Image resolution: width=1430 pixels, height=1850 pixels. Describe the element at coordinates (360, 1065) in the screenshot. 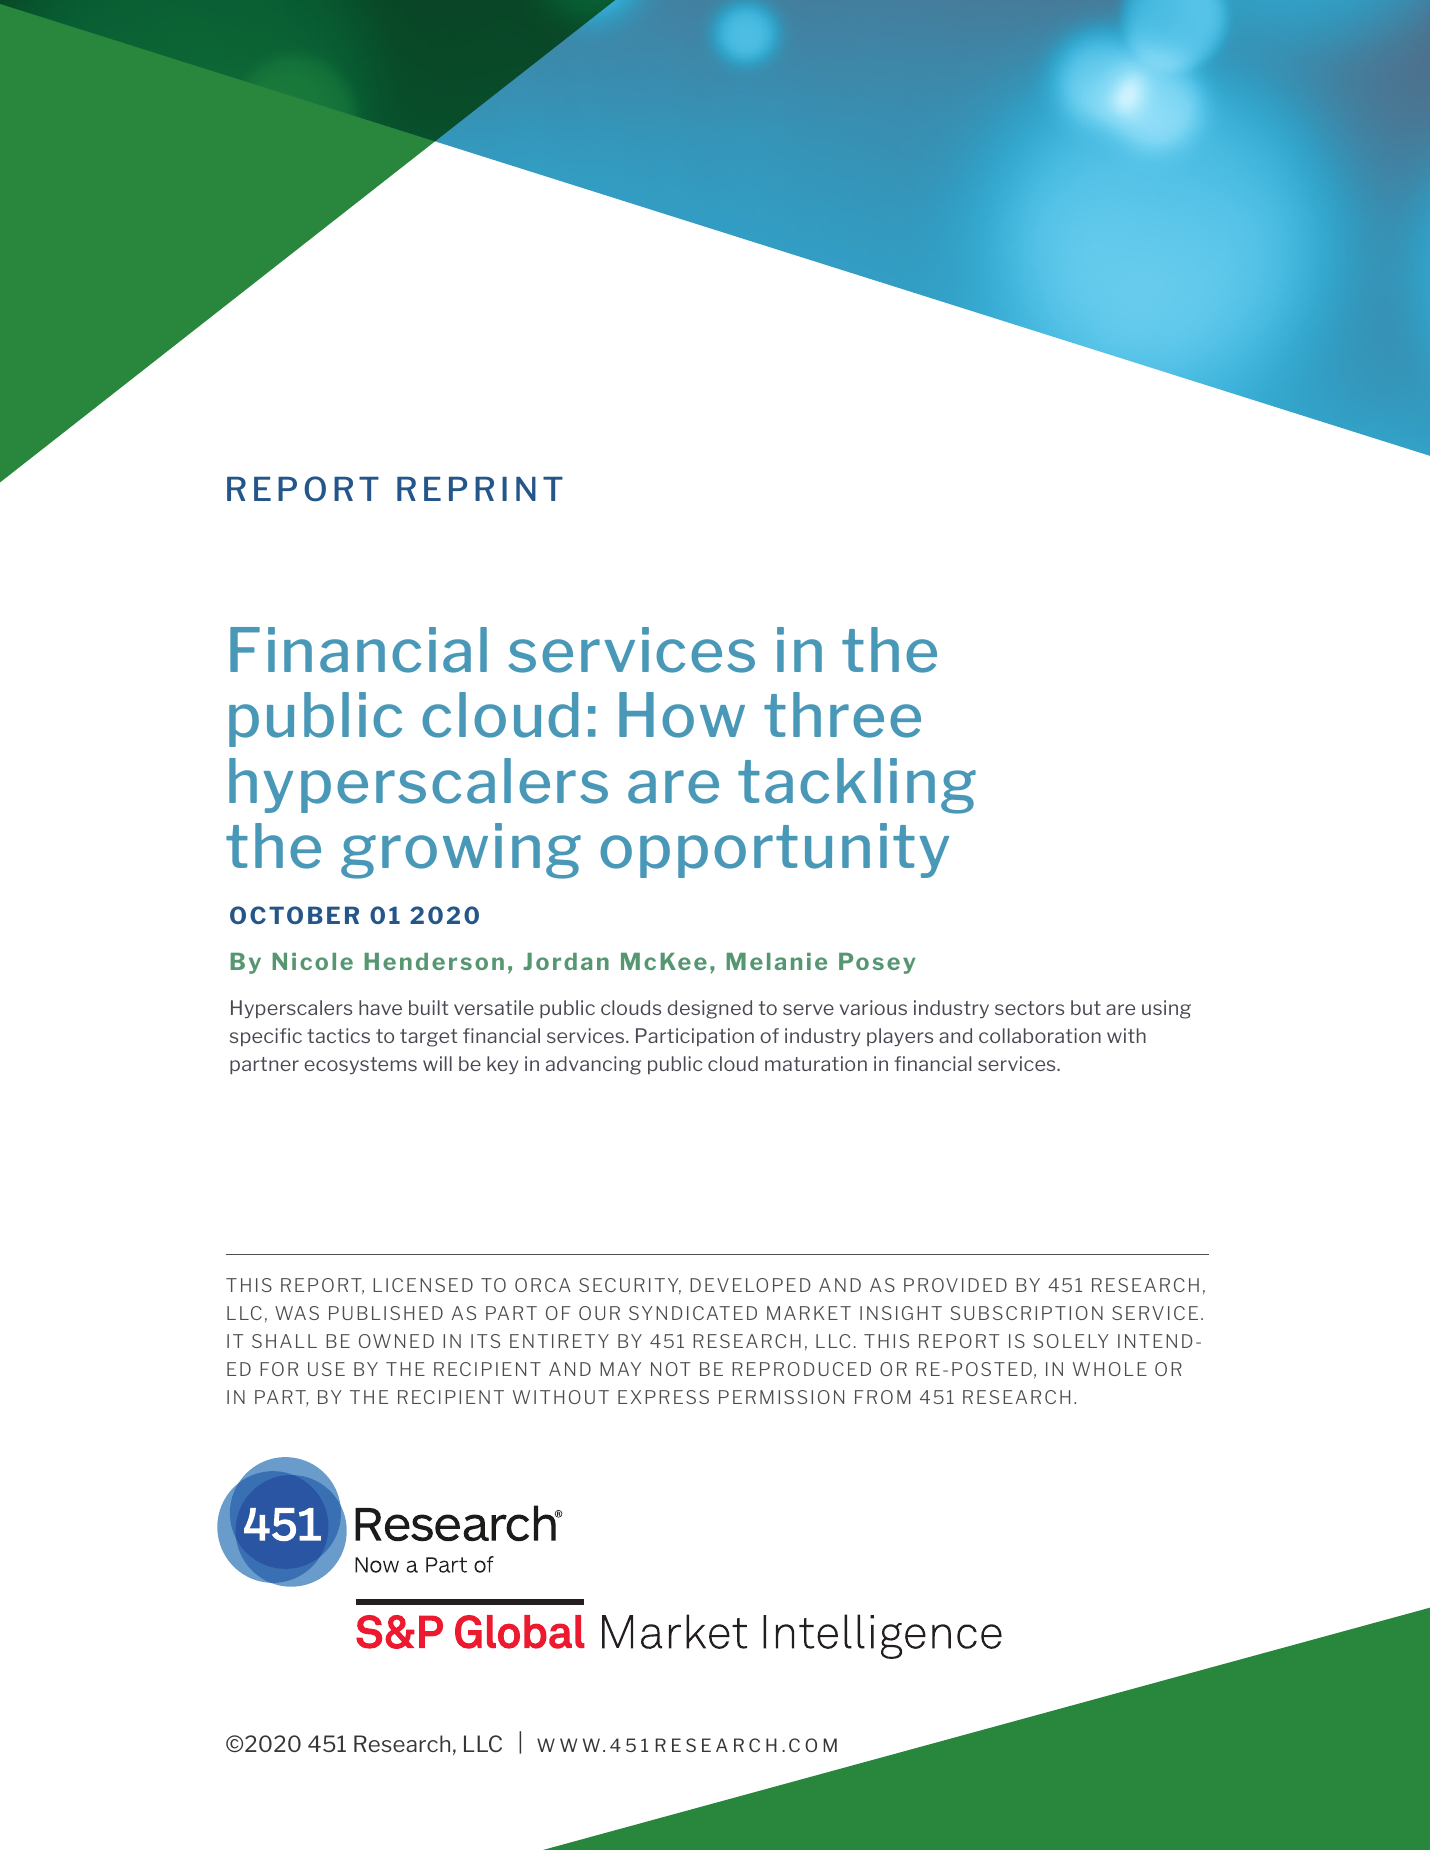

I see `ecosystems` at that location.
